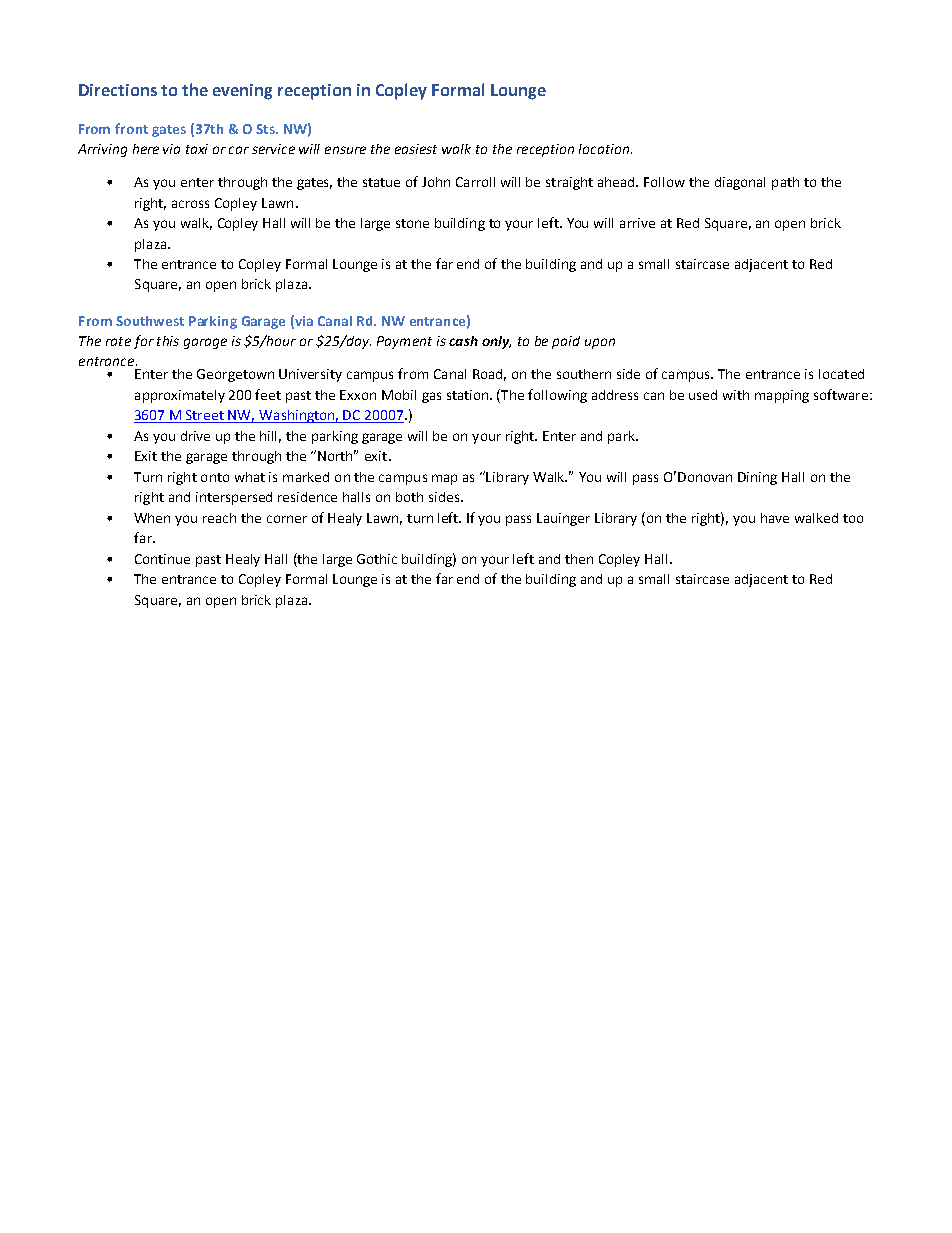 This screenshot has width=952, height=1233. I want to click on mapping, so click(782, 396).
